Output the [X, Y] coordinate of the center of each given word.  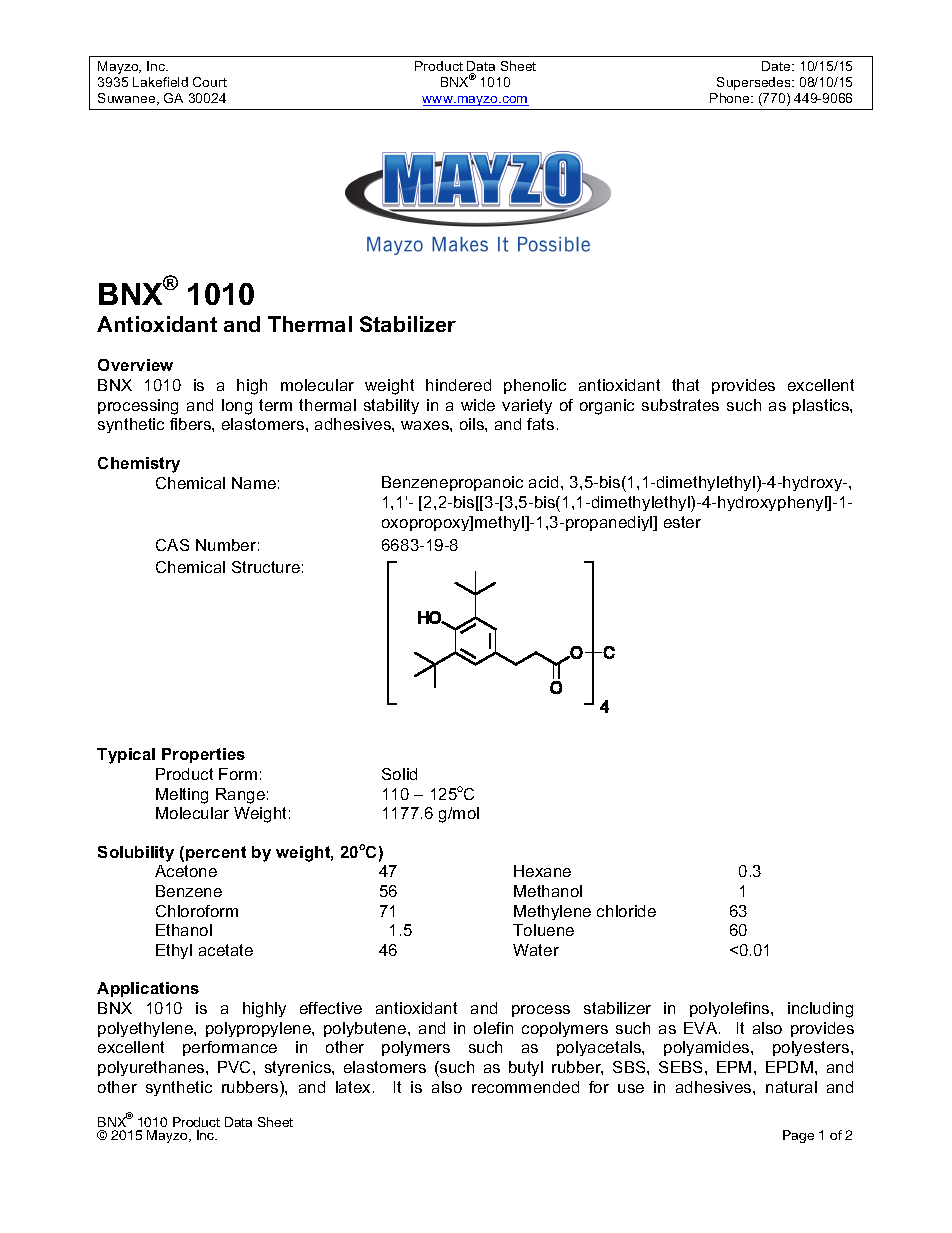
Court [210, 82]
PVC [236, 1067]
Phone [731, 98]
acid [543, 482]
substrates [680, 405]
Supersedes [755, 83]
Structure [266, 567]
